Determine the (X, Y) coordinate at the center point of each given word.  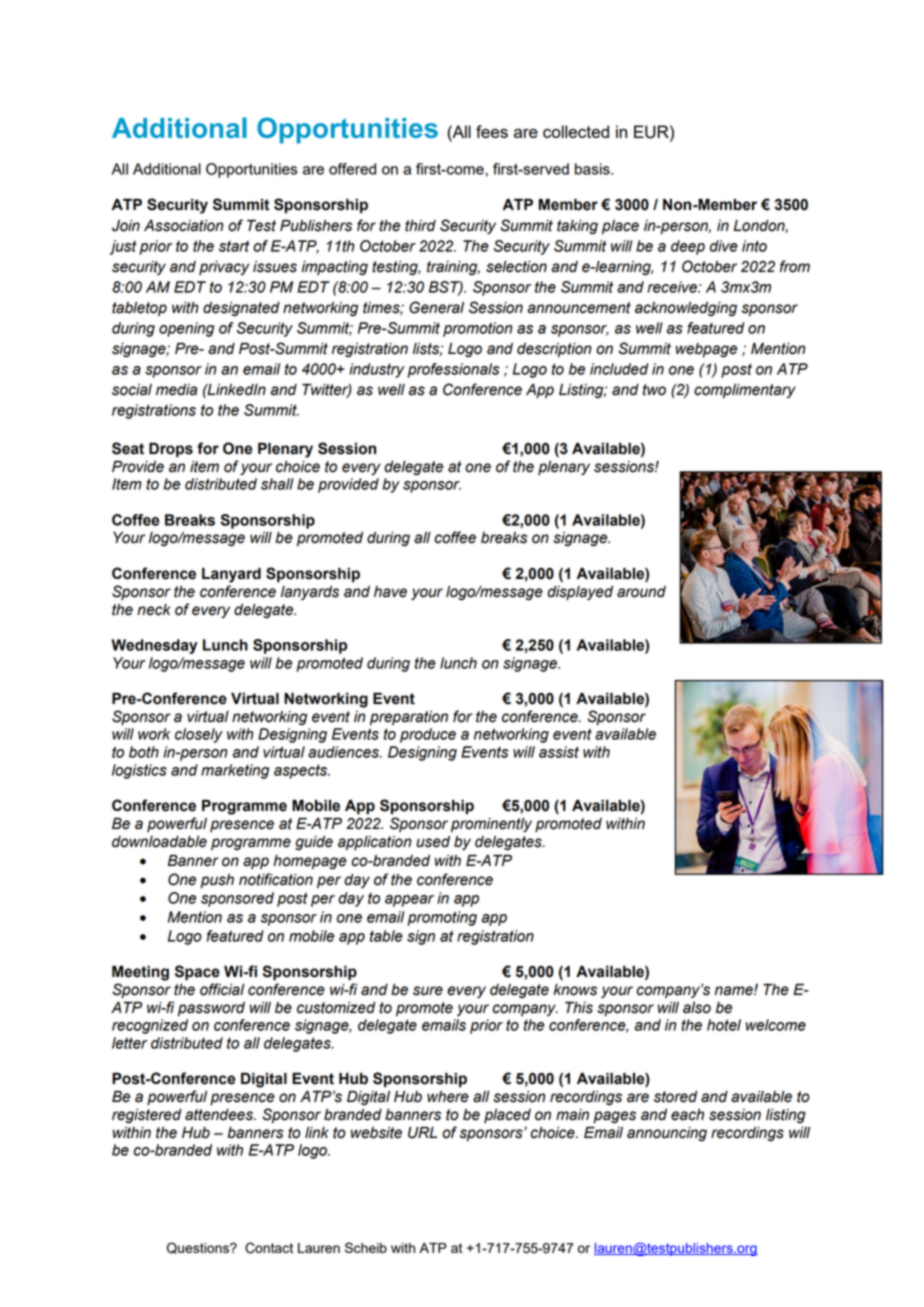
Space (197, 973)
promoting (442, 918)
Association (184, 226)
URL (422, 1133)
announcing (667, 1134)
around (641, 592)
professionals (453, 370)
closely (199, 735)
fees (492, 131)
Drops (171, 450)
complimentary (745, 391)
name (735, 991)
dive (724, 246)
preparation (409, 718)
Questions (199, 1248)
